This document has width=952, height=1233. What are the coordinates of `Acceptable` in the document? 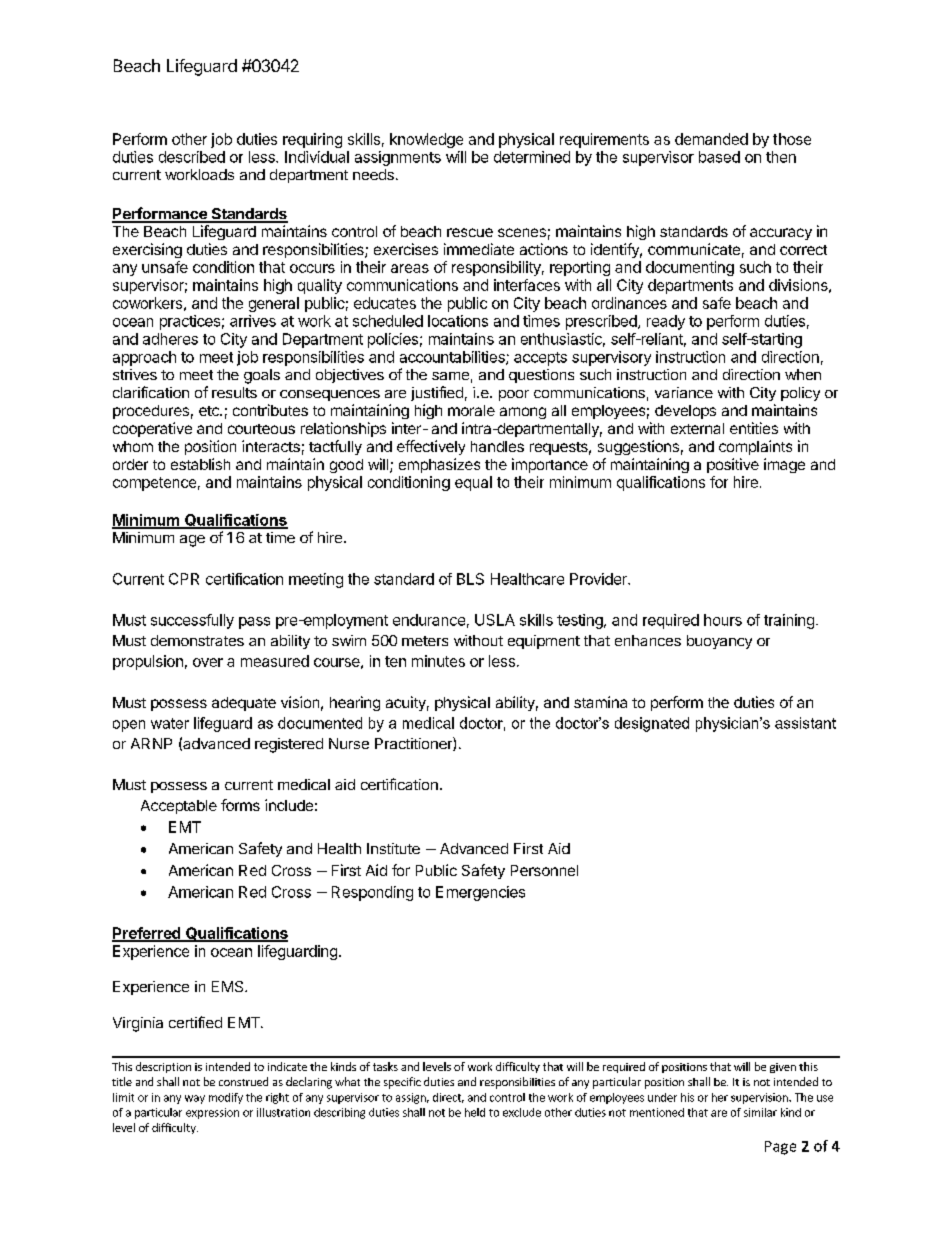 It's located at (179, 807).
